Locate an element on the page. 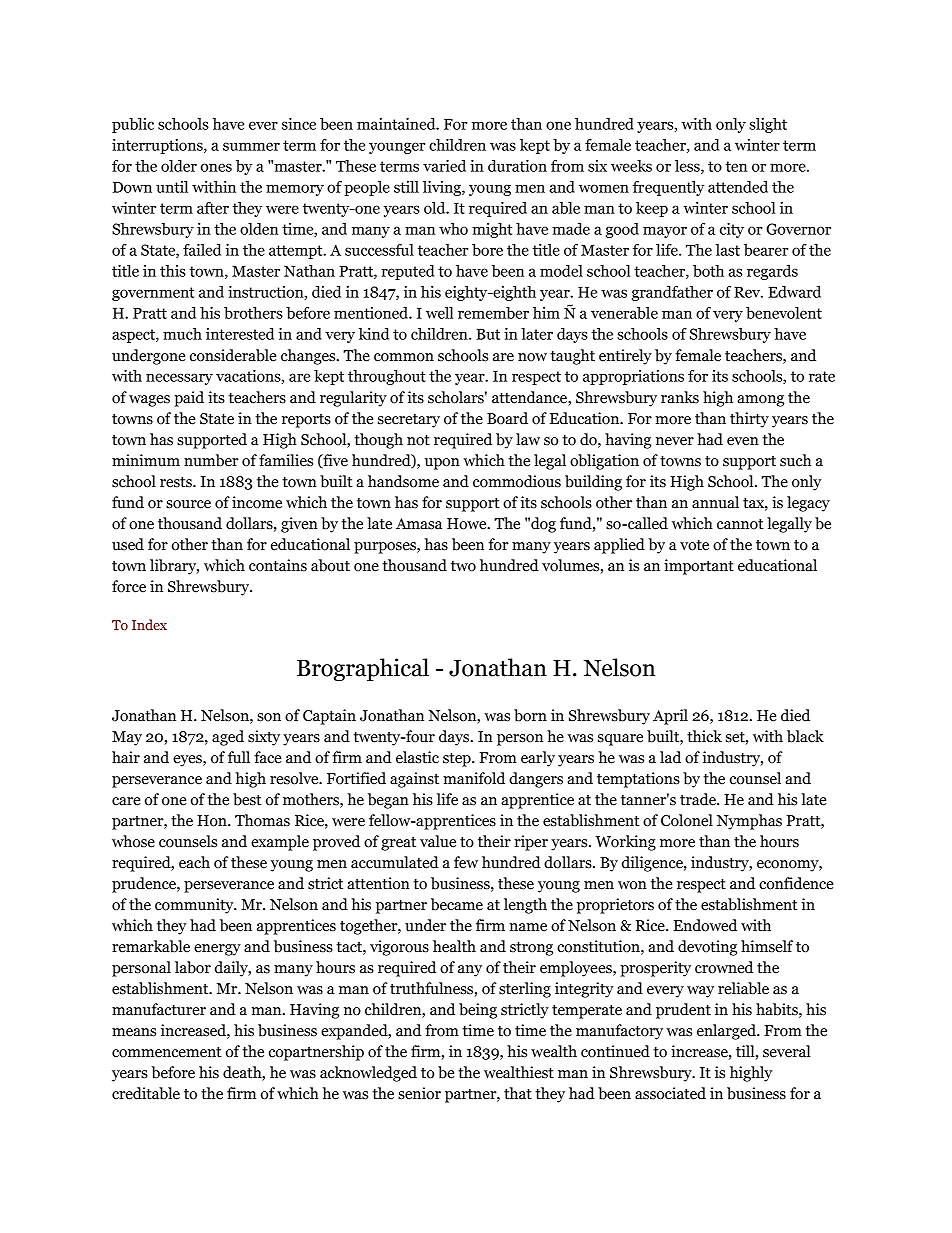 Image resolution: width=952 pixels, height=1233 pixels. important is located at coordinates (699, 567).
